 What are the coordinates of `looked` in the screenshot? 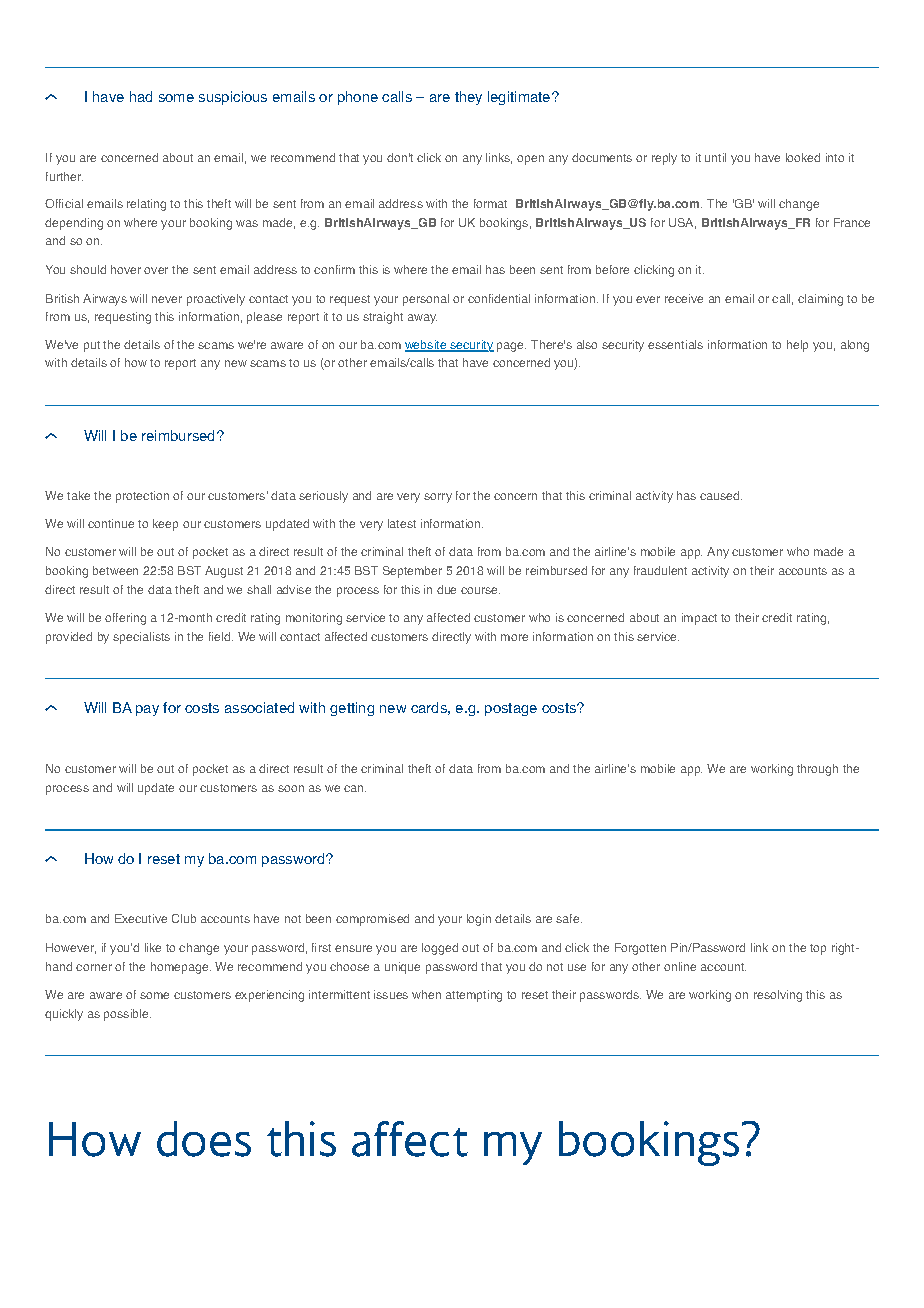 It's located at (803, 157).
